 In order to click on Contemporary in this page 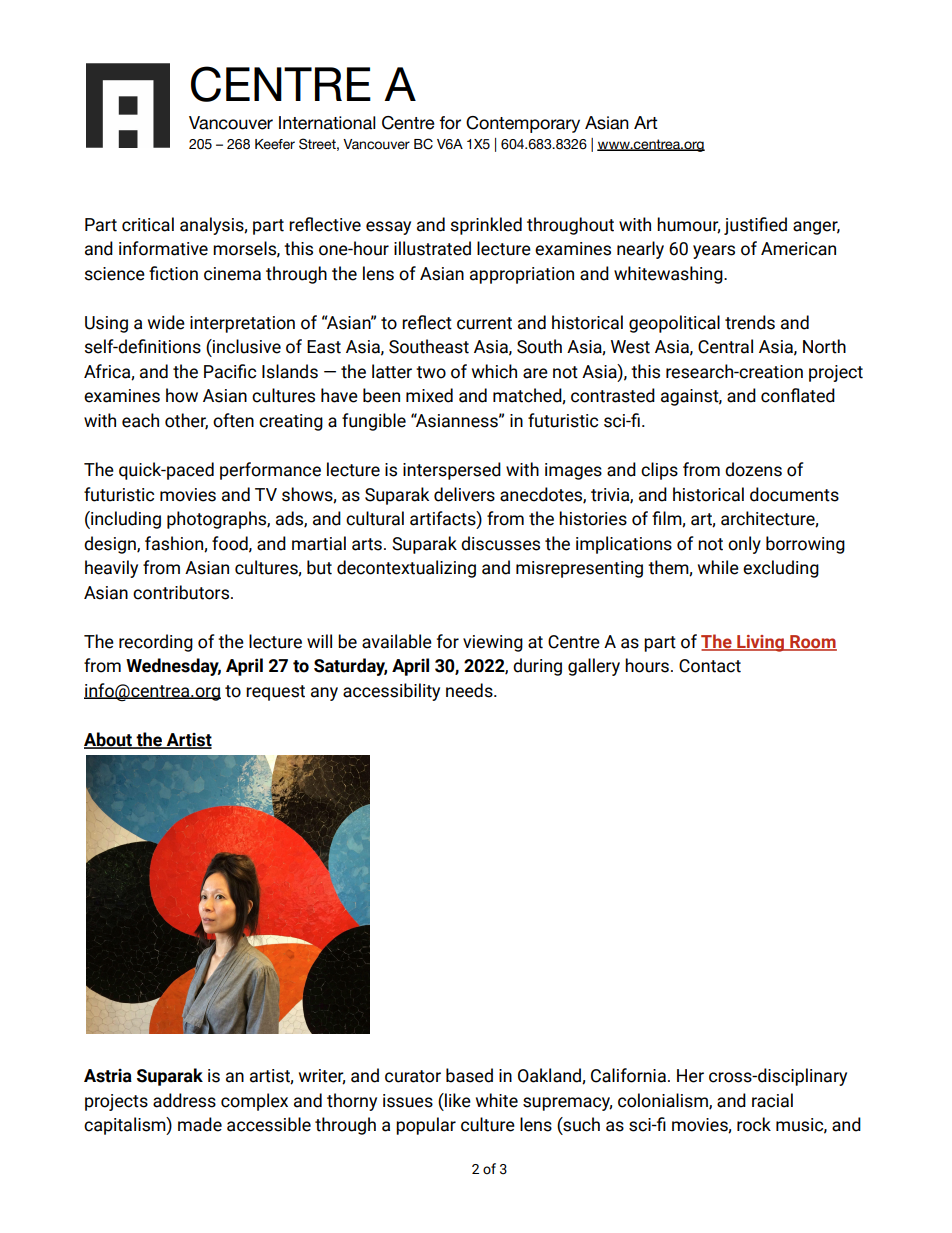, I will do `click(523, 124)`.
